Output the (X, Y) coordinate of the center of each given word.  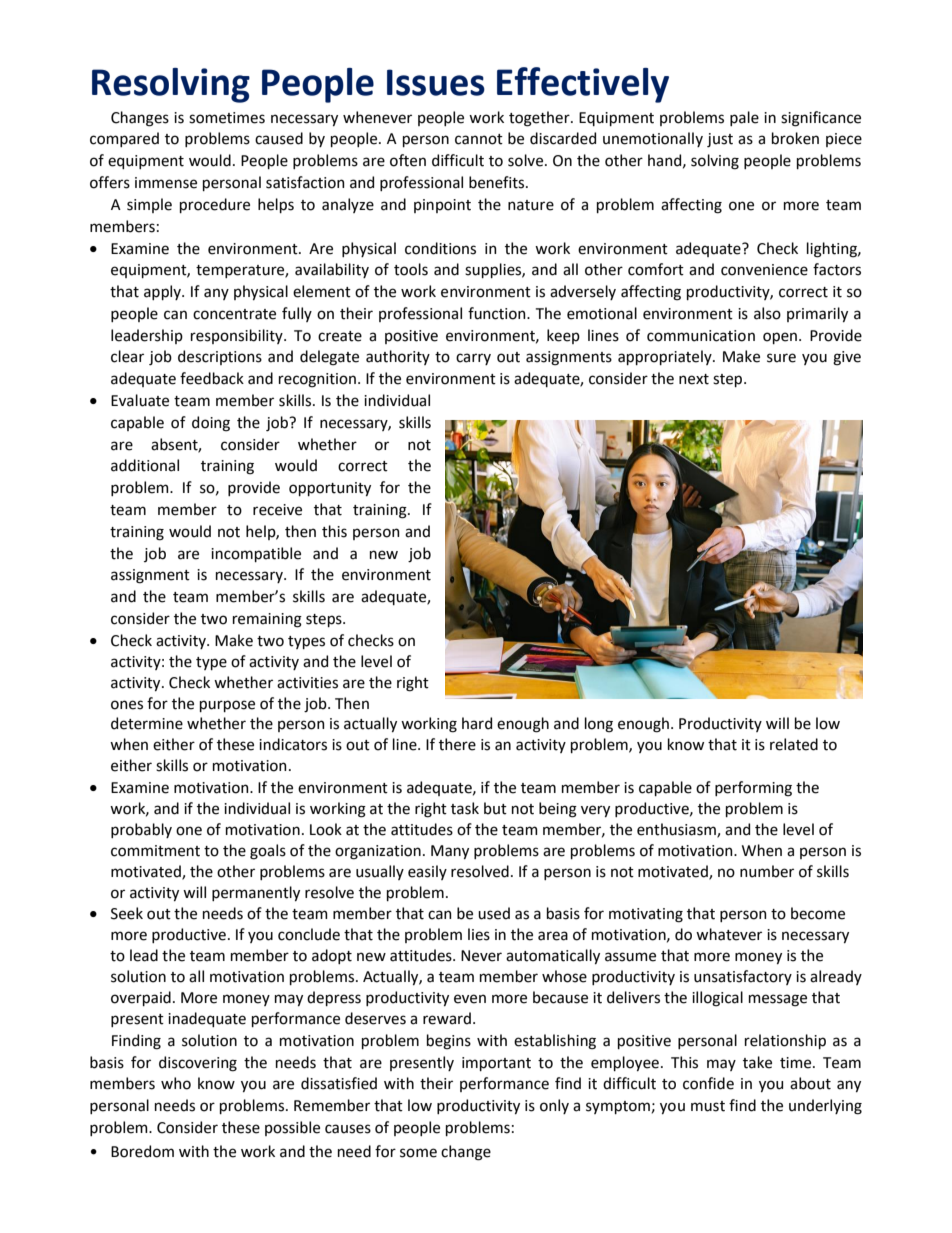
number (767, 871)
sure (781, 358)
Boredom (142, 1151)
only (554, 1106)
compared (124, 139)
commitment (155, 851)
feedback (212, 378)
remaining (267, 620)
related (794, 744)
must (708, 1106)
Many (450, 852)
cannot (479, 139)
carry (473, 359)
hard (477, 723)
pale (744, 118)
